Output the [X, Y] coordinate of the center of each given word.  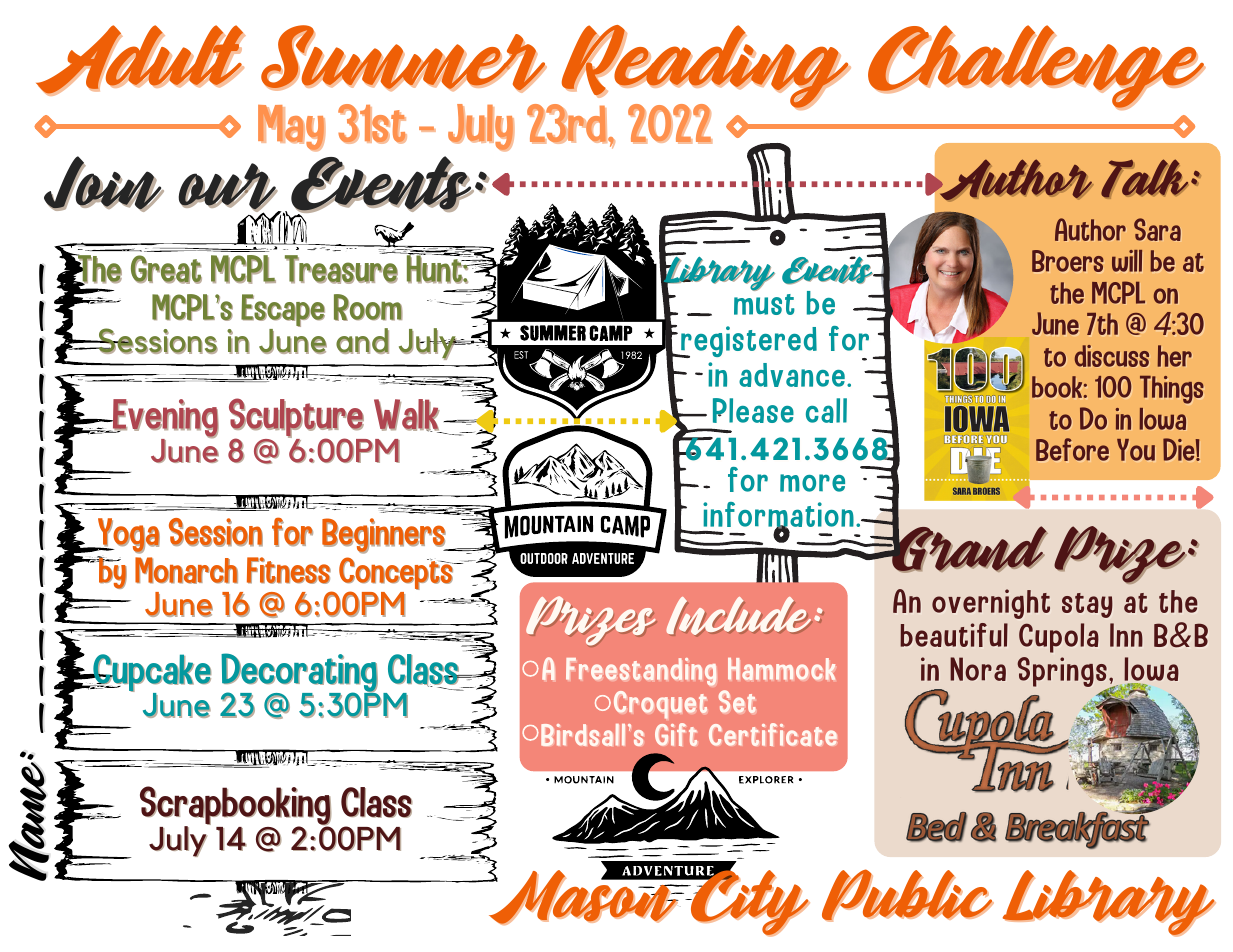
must [764, 304]
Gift [676, 734]
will [1127, 261]
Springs [1063, 673]
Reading [705, 68]
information [778, 516]
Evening [165, 419]
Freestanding [641, 672]
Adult [140, 60]
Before [1072, 449]
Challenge [1037, 67]
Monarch [186, 570]
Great [166, 269]
